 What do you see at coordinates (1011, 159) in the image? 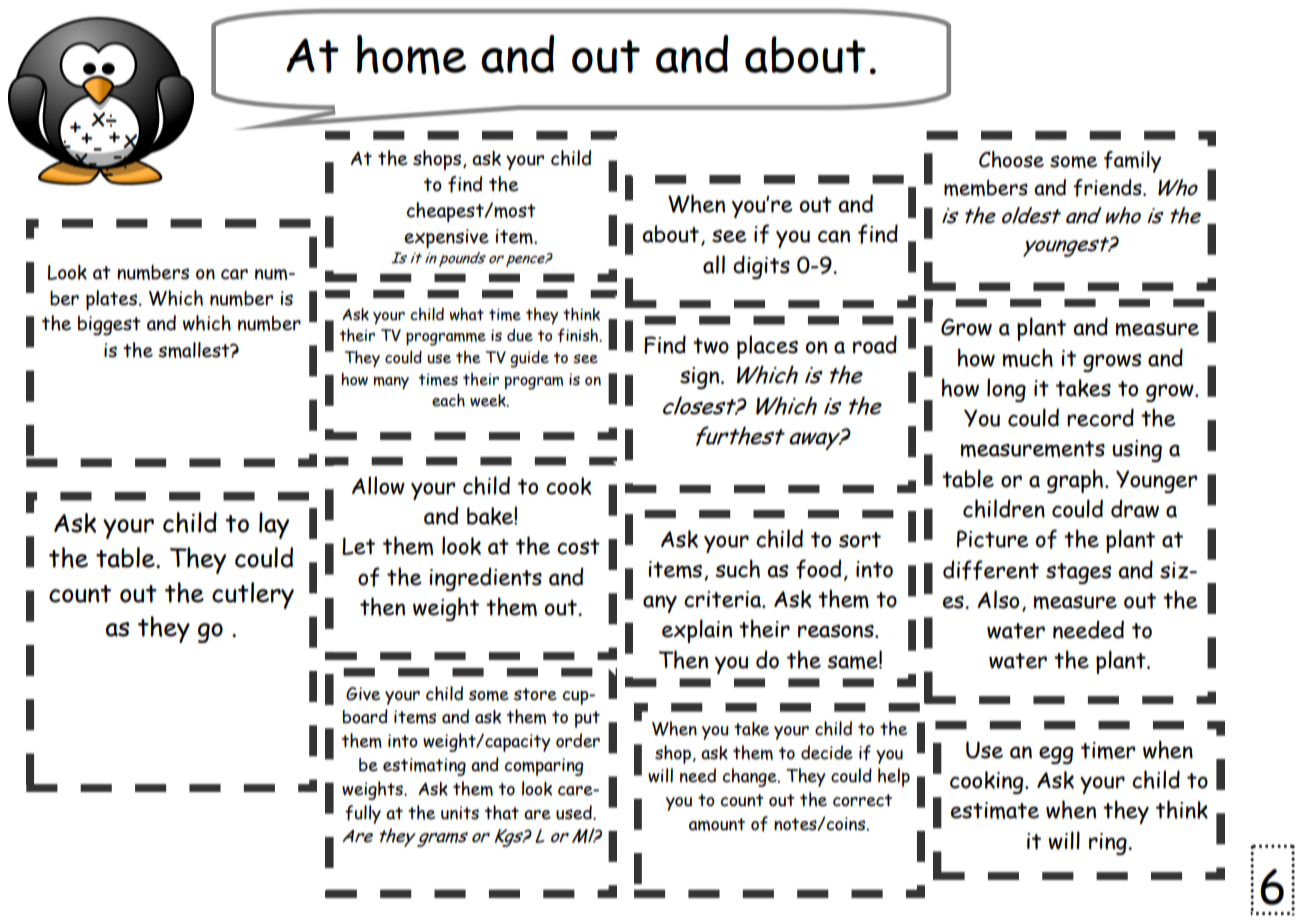
I see `Choose` at bounding box center [1011, 159].
